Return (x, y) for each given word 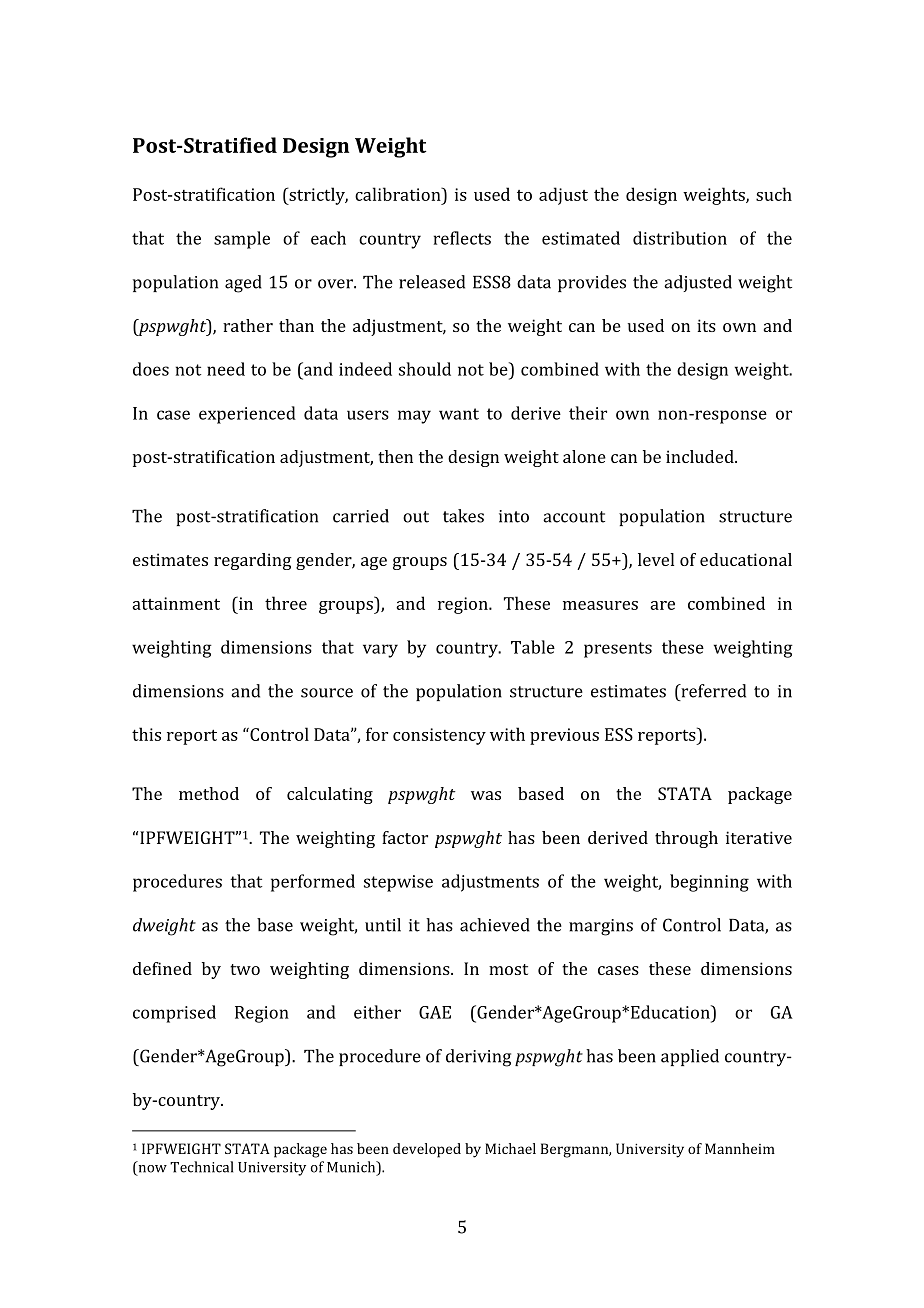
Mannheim (740, 1148)
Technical (201, 1167)
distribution (680, 238)
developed (427, 1150)
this (146, 734)
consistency (439, 736)
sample (242, 240)
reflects (462, 238)
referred (712, 691)
